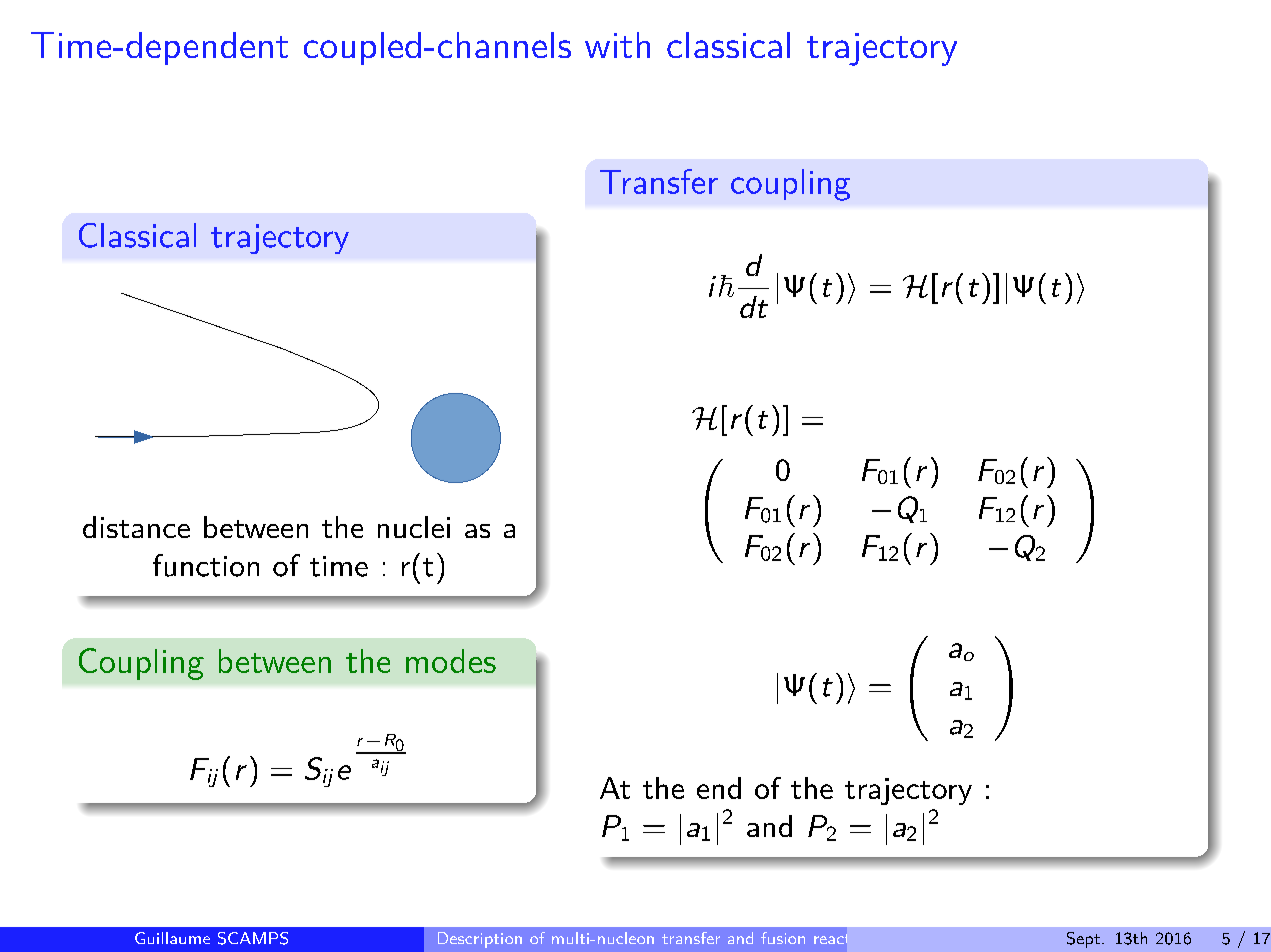 The height and width of the screenshot is (952, 1271). I want to click on modes, so click(451, 661).
